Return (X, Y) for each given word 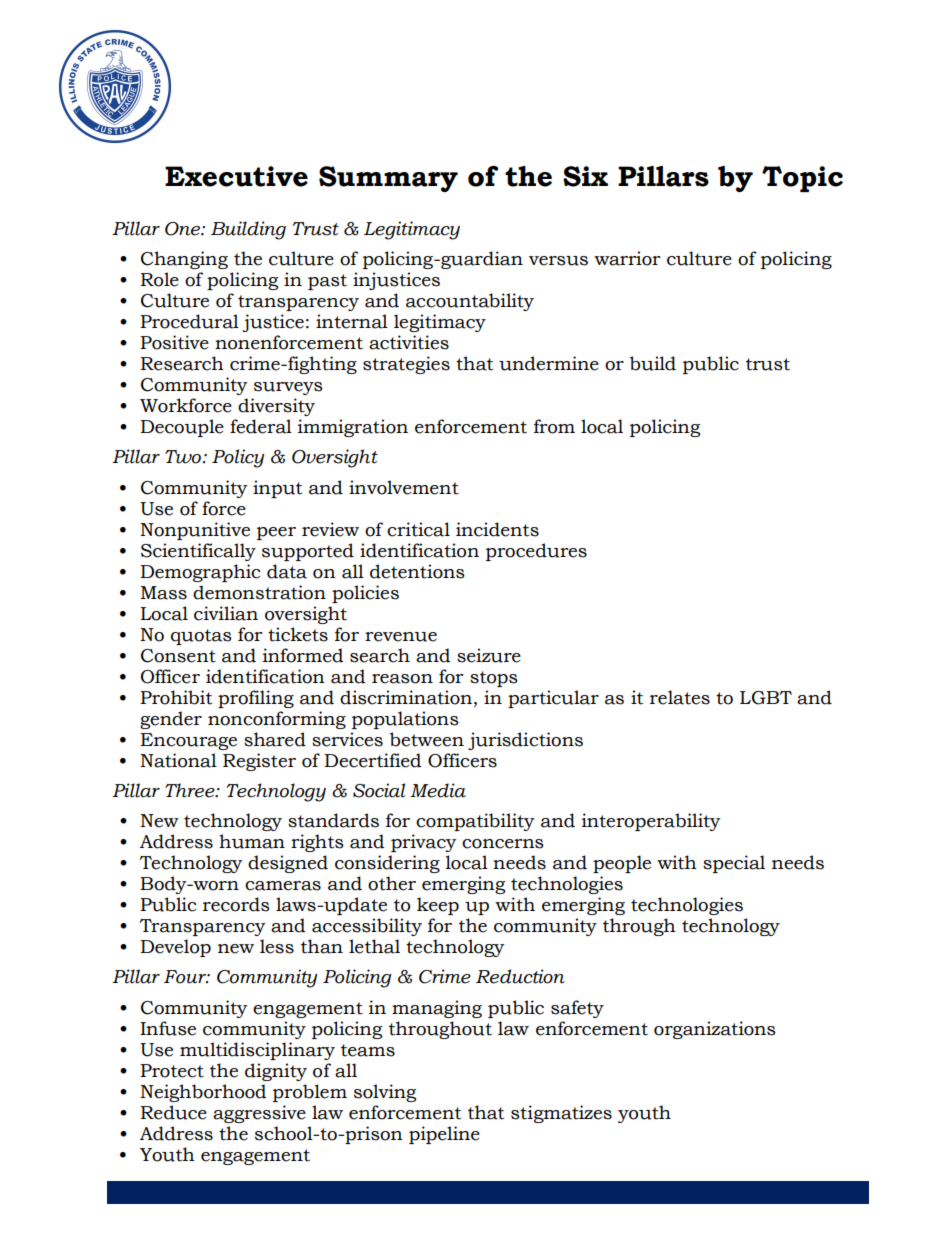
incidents (497, 529)
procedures (536, 552)
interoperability (651, 822)
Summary (388, 179)
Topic (802, 179)
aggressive (259, 1114)
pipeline (444, 1135)
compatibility (475, 822)
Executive (236, 176)
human (252, 841)
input (277, 489)
